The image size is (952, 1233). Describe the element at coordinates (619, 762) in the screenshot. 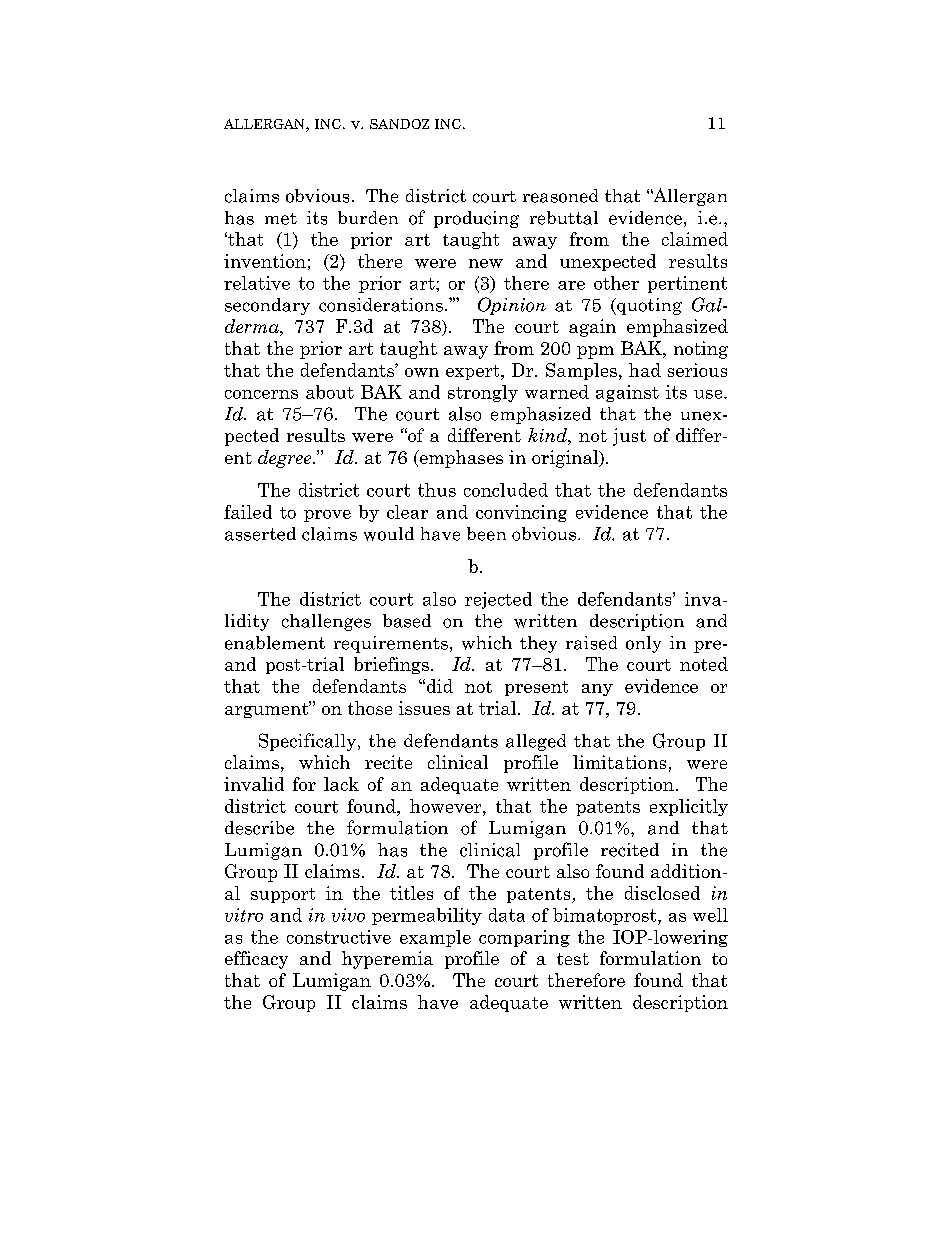

I see `limitations` at that location.
